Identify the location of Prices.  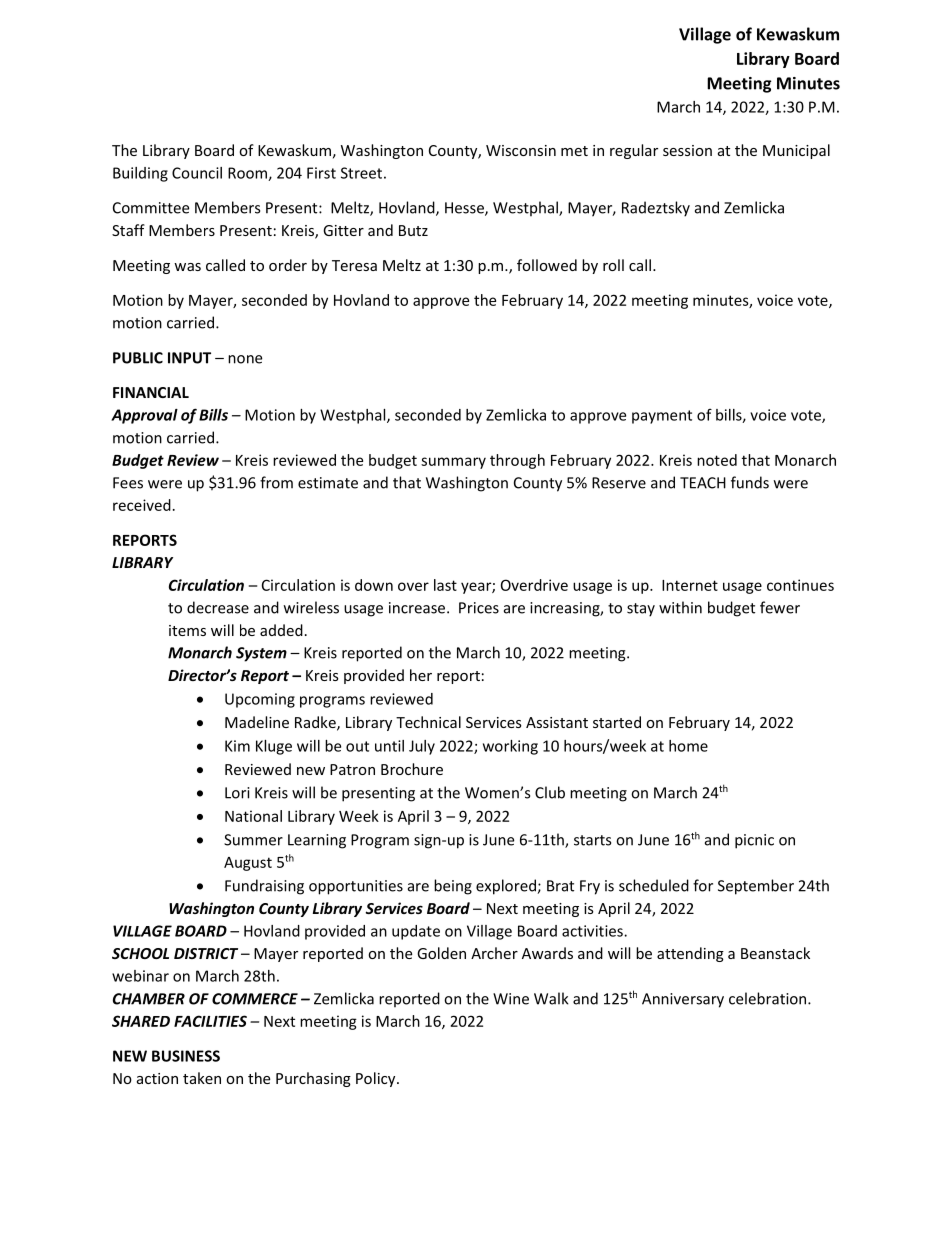
(479, 608).
